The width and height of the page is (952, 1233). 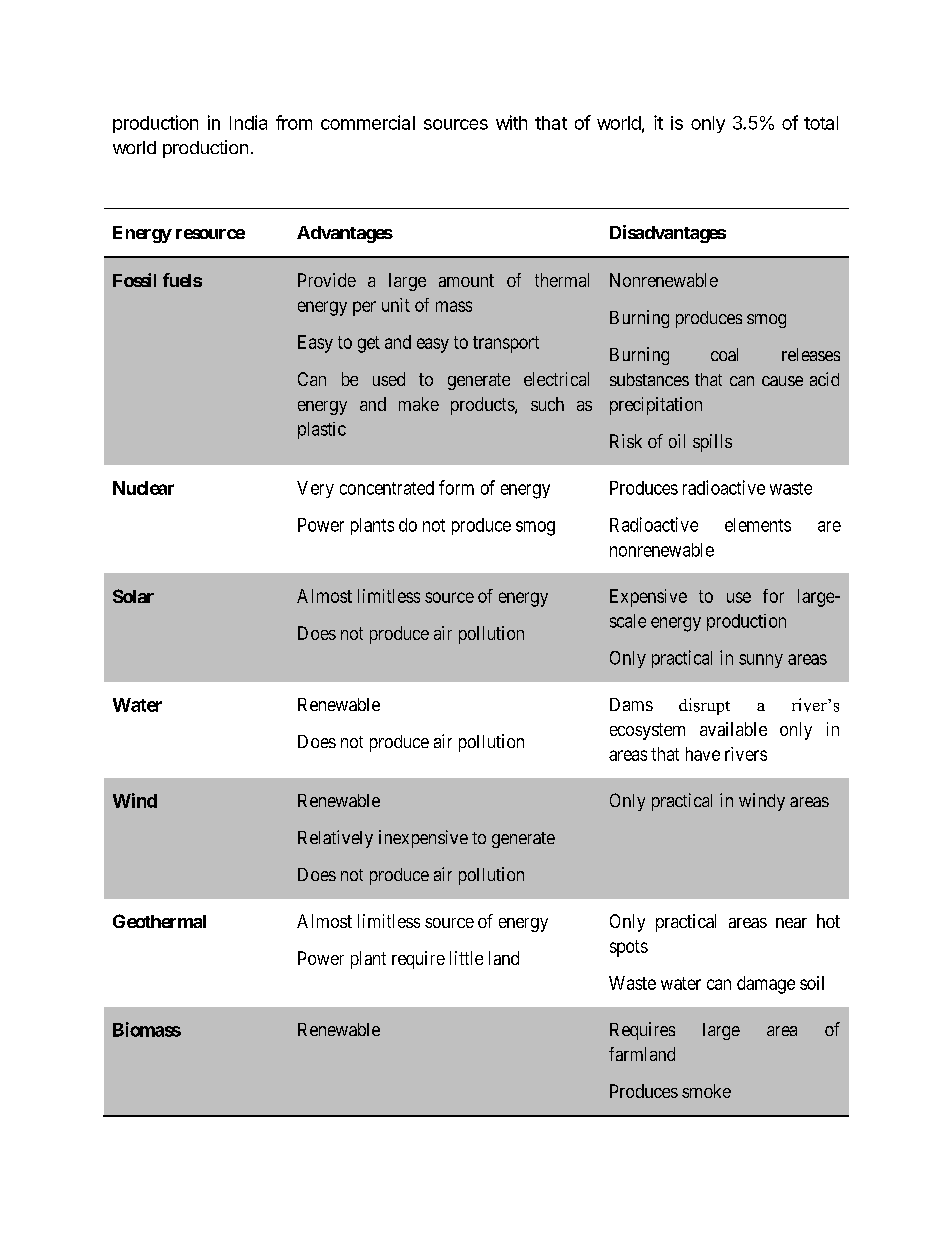 I want to click on India, so click(x=248, y=122).
